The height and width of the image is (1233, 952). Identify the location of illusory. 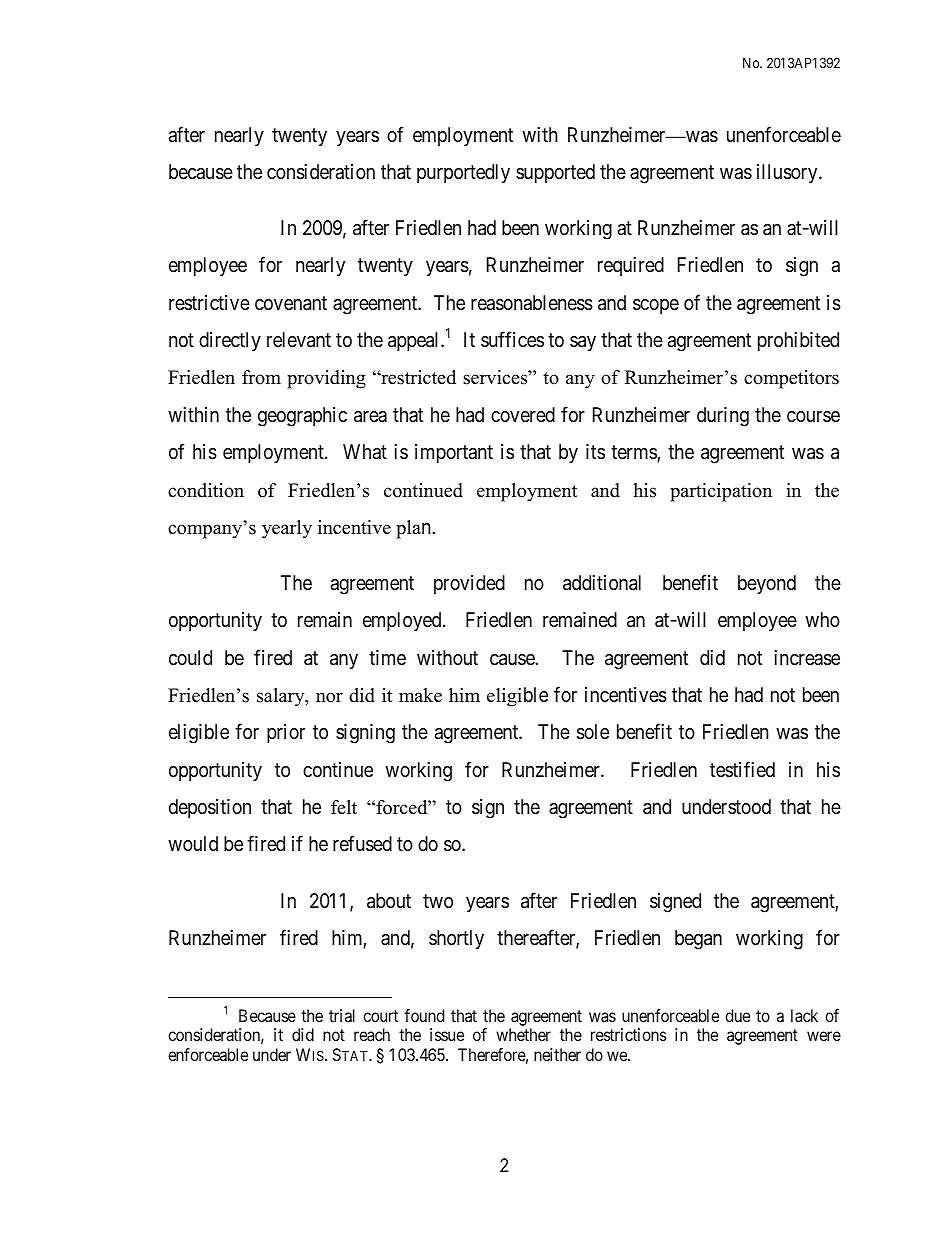
(788, 173).
